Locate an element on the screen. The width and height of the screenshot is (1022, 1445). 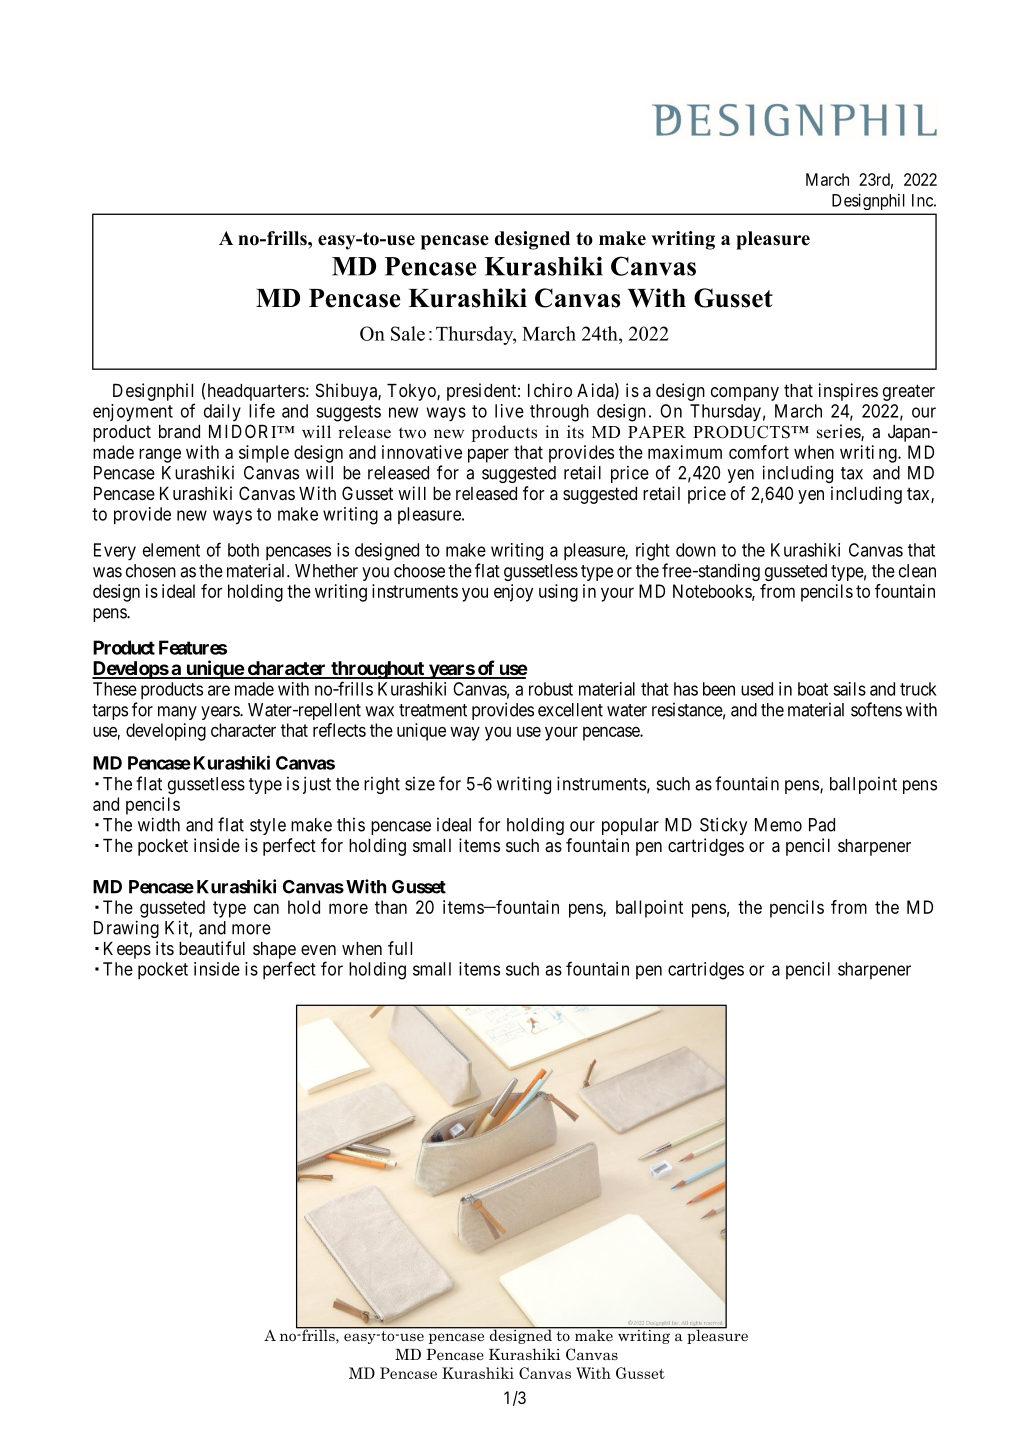
boat is located at coordinates (813, 689).
